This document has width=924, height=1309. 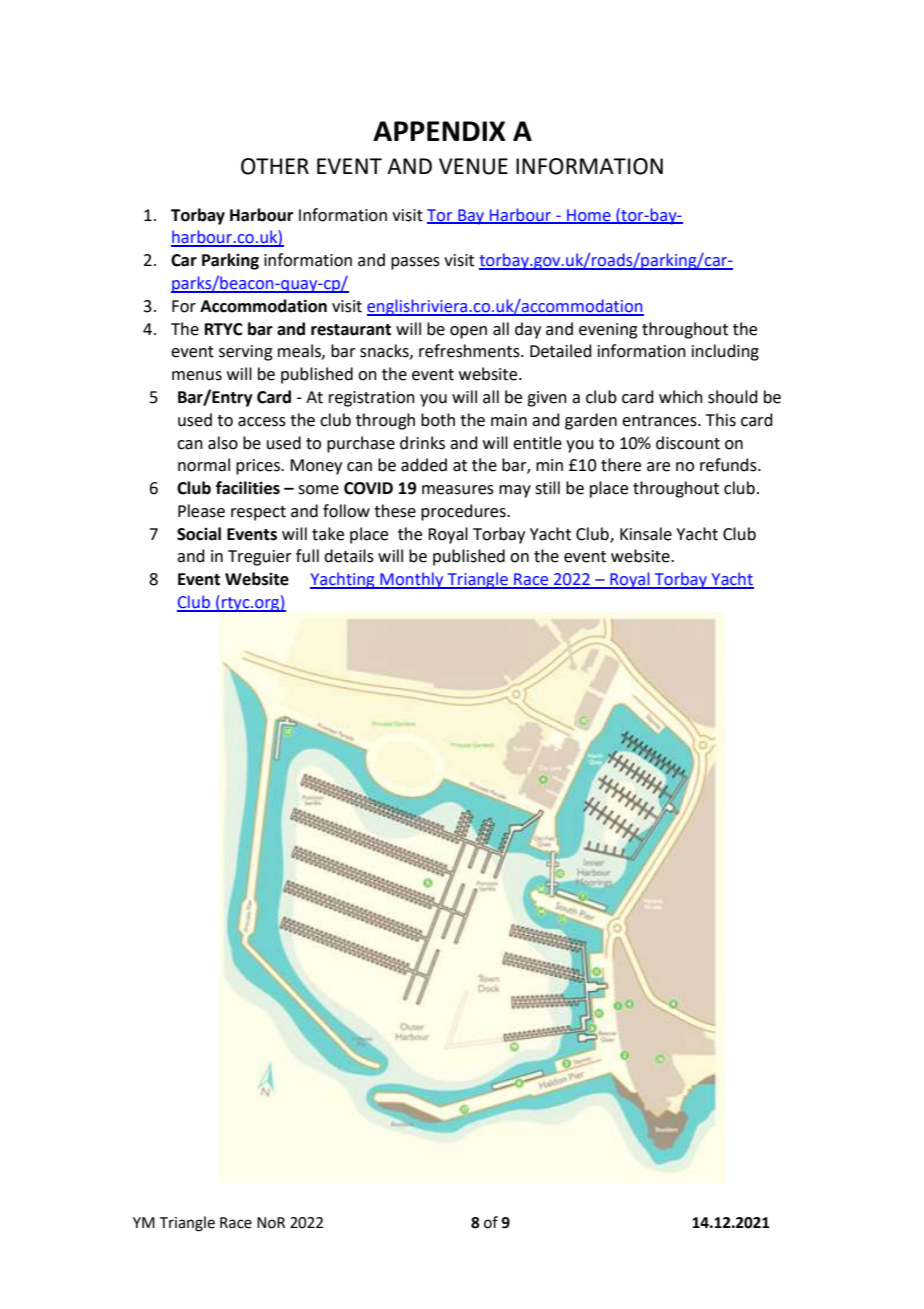 What do you see at coordinates (412, 580) in the document?
I see `Monthly` at bounding box center [412, 580].
